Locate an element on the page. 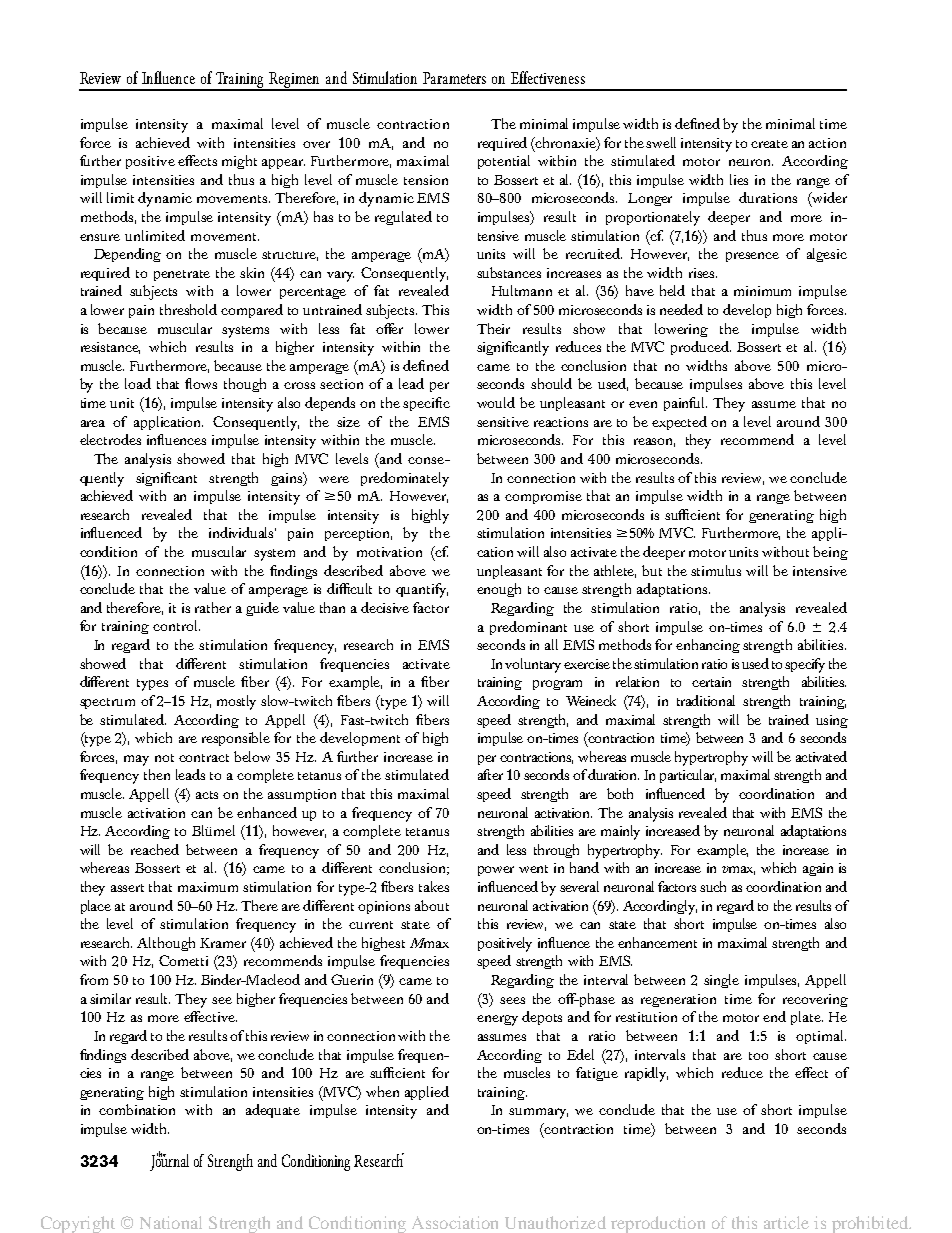 Image resolution: width=952 pixels, height=1233 pixels. might is located at coordinates (239, 162).
